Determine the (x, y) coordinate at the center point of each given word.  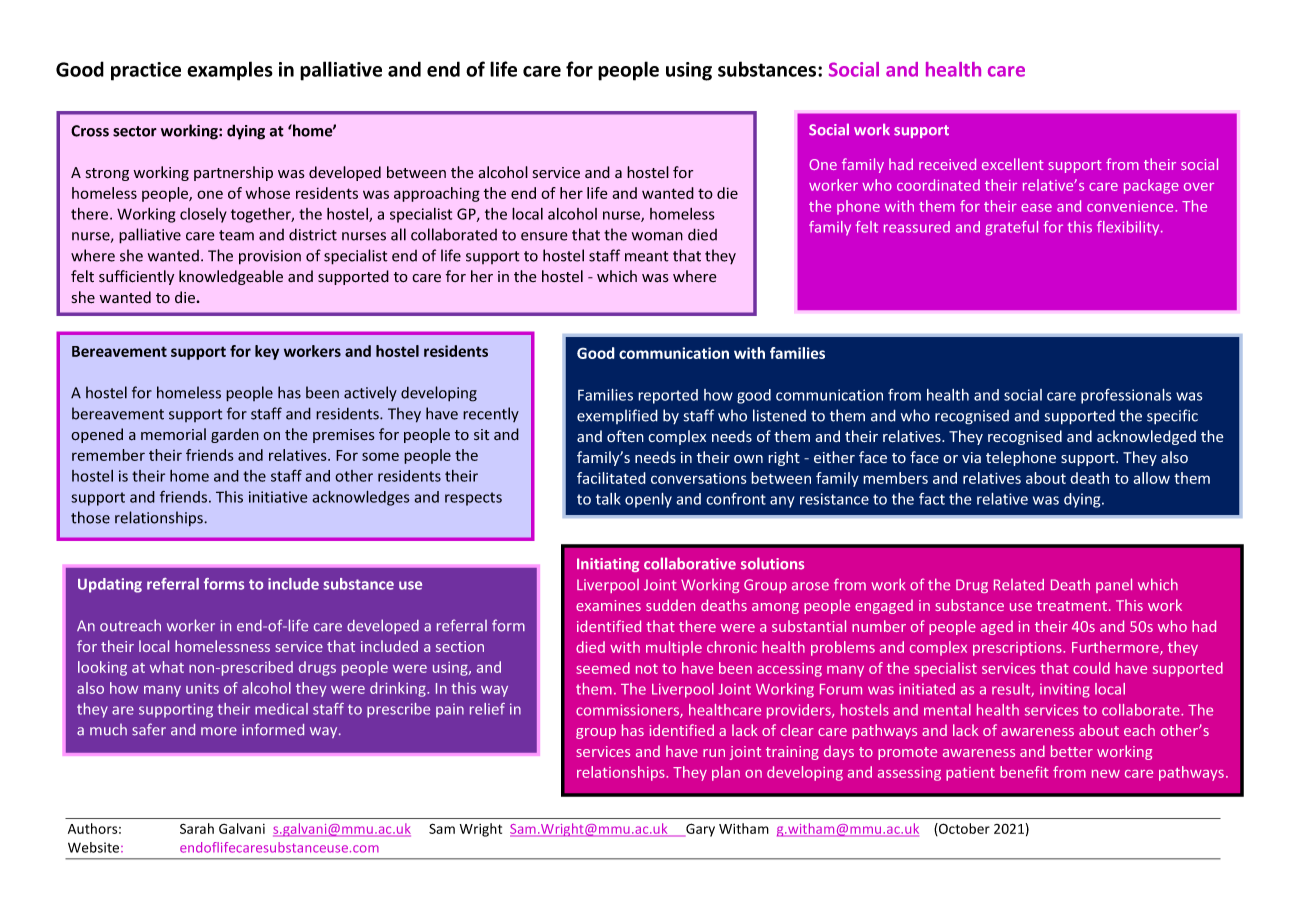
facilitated (611, 478)
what (167, 667)
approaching (437, 194)
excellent (1013, 164)
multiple (674, 648)
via (971, 457)
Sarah (197, 828)
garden (235, 435)
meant (647, 256)
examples (230, 71)
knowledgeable (231, 277)
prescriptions (1018, 649)
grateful (1011, 228)
